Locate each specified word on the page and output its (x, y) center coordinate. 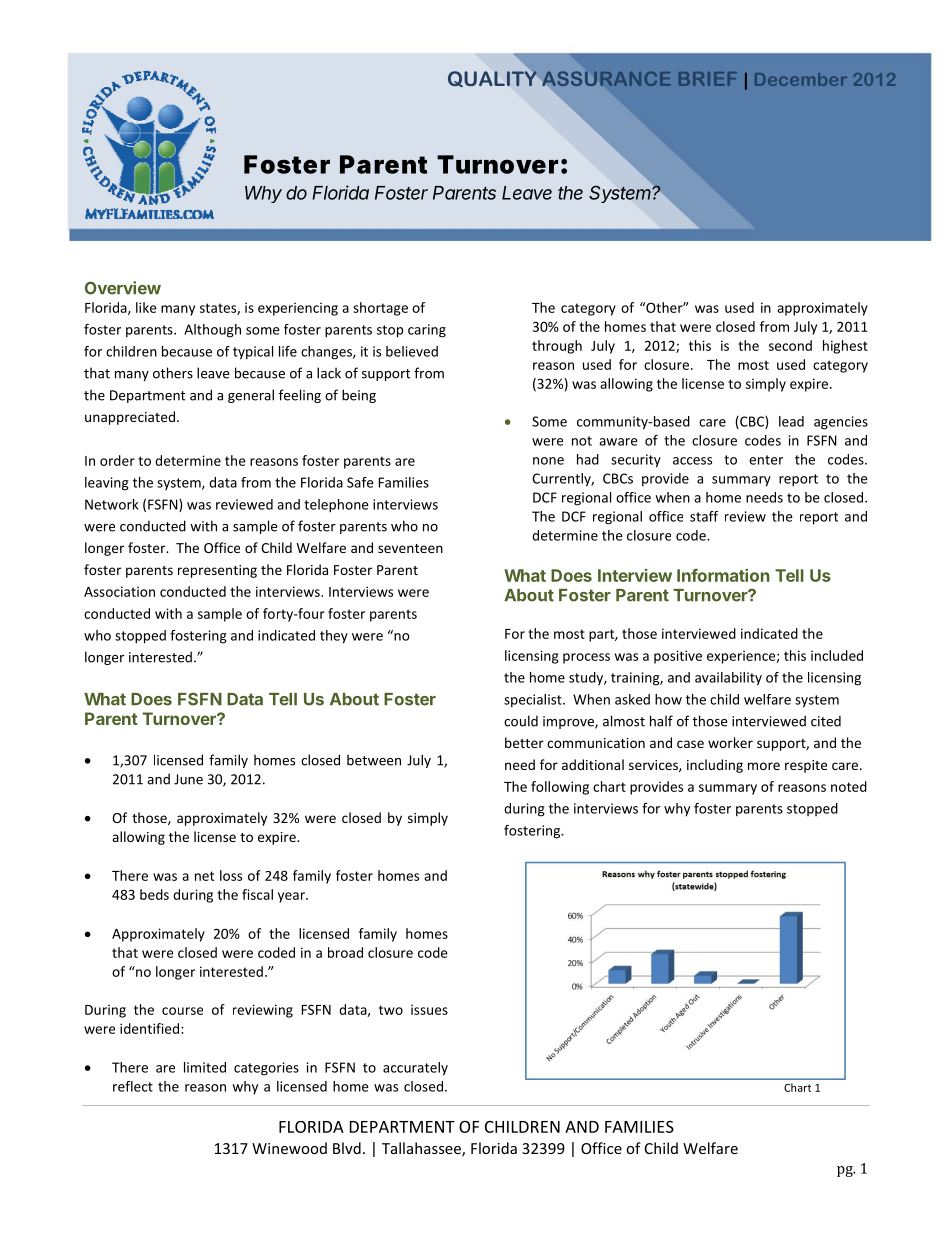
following (560, 788)
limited (205, 1067)
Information (723, 575)
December (801, 79)
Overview (123, 288)
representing (217, 571)
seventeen (410, 548)
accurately (415, 1069)
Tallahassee (422, 1149)
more (764, 766)
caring (427, 331)
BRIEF (708, 79)
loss (231, 875)
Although (212, 331)
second (790, 345)
